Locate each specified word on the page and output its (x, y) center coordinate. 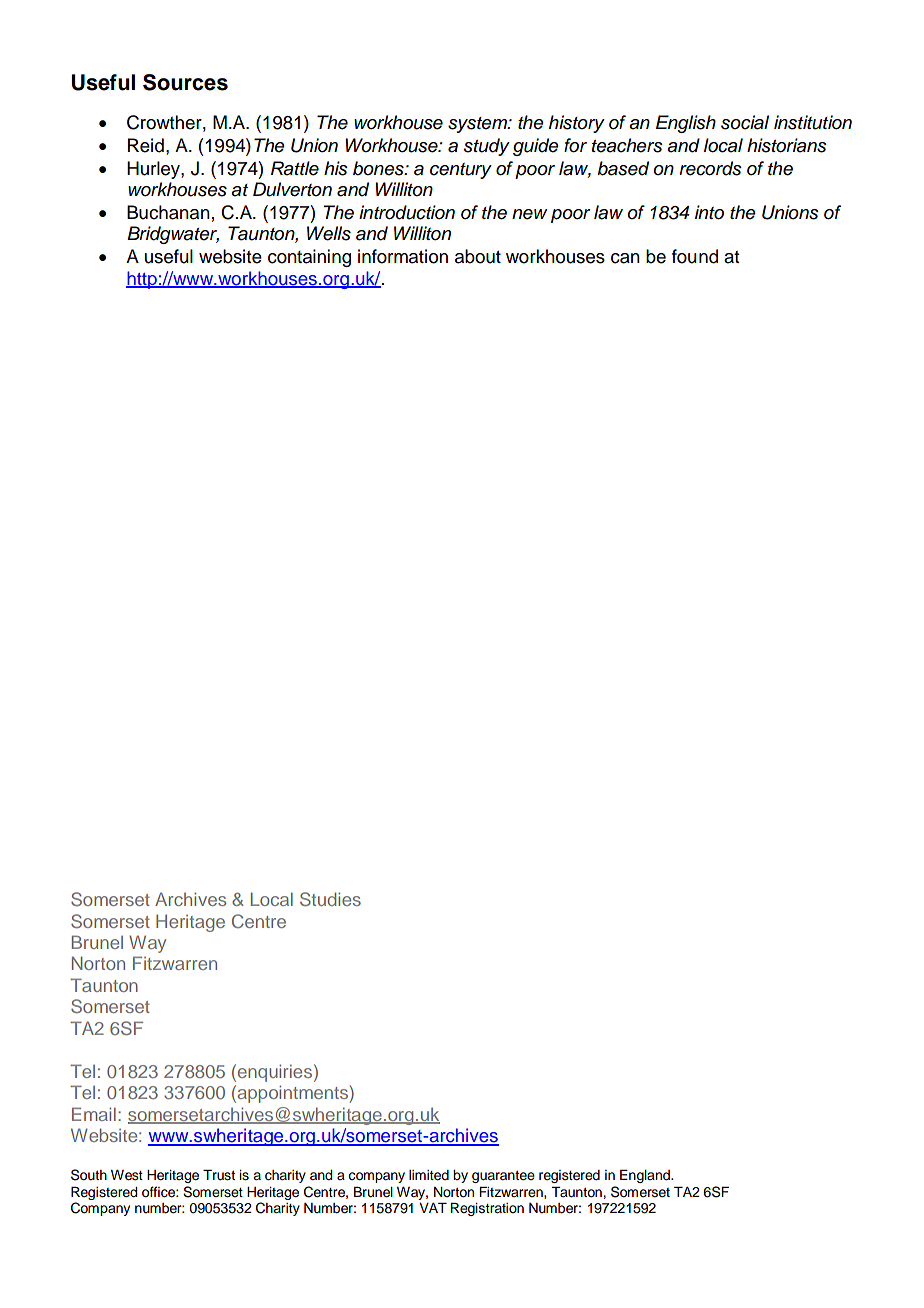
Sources (185, 82)
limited (429, 1175)
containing (309, 258)
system (478, 125)
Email (94, 1114)
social (745, 122)
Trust (219, 1175)
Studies (330, 899)
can (625, 258)
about (478, 256)
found (695, 256)
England (646, 1176)
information (403, 256)
